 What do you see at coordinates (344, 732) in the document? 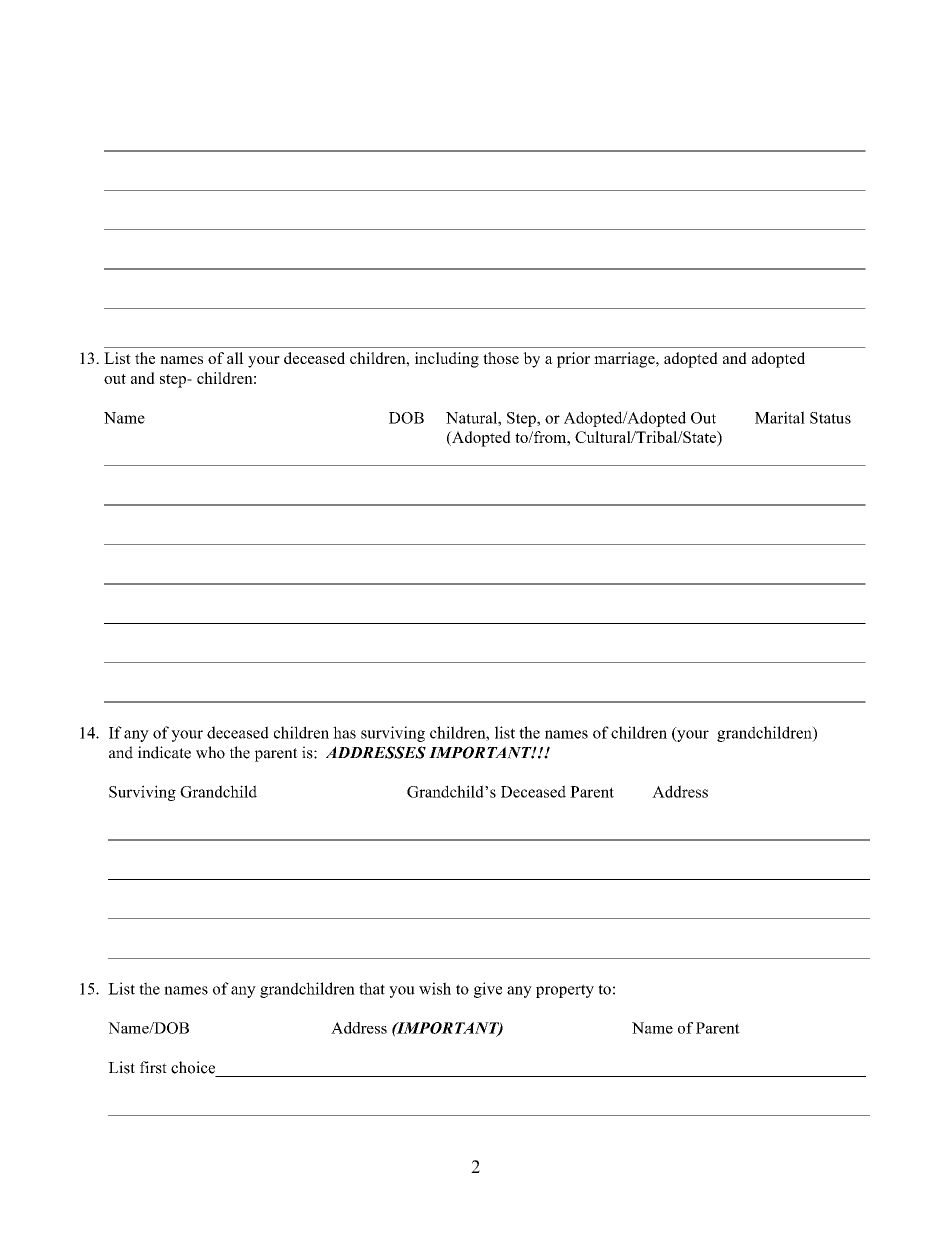
I see `has` at bounding box center [344, 732].
